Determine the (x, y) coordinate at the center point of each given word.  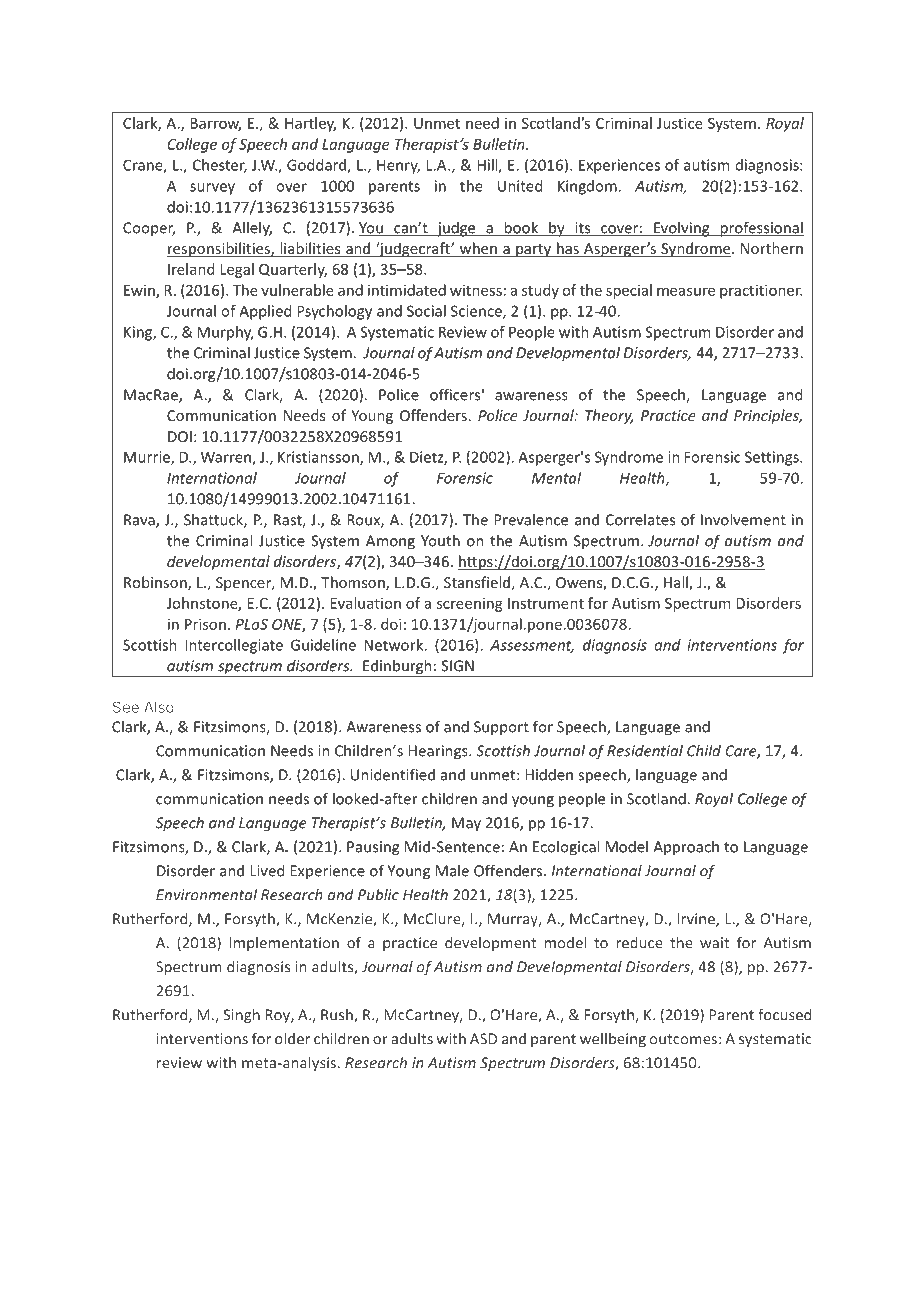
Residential (645, 750)
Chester (220, 166)
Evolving (682, 229)
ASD (483, 1039)
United (520, 186)
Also (159, 707)
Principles (767, 416)
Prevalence (531, 519)
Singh (241, 1016)
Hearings (439, 752)
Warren (227, 458)
